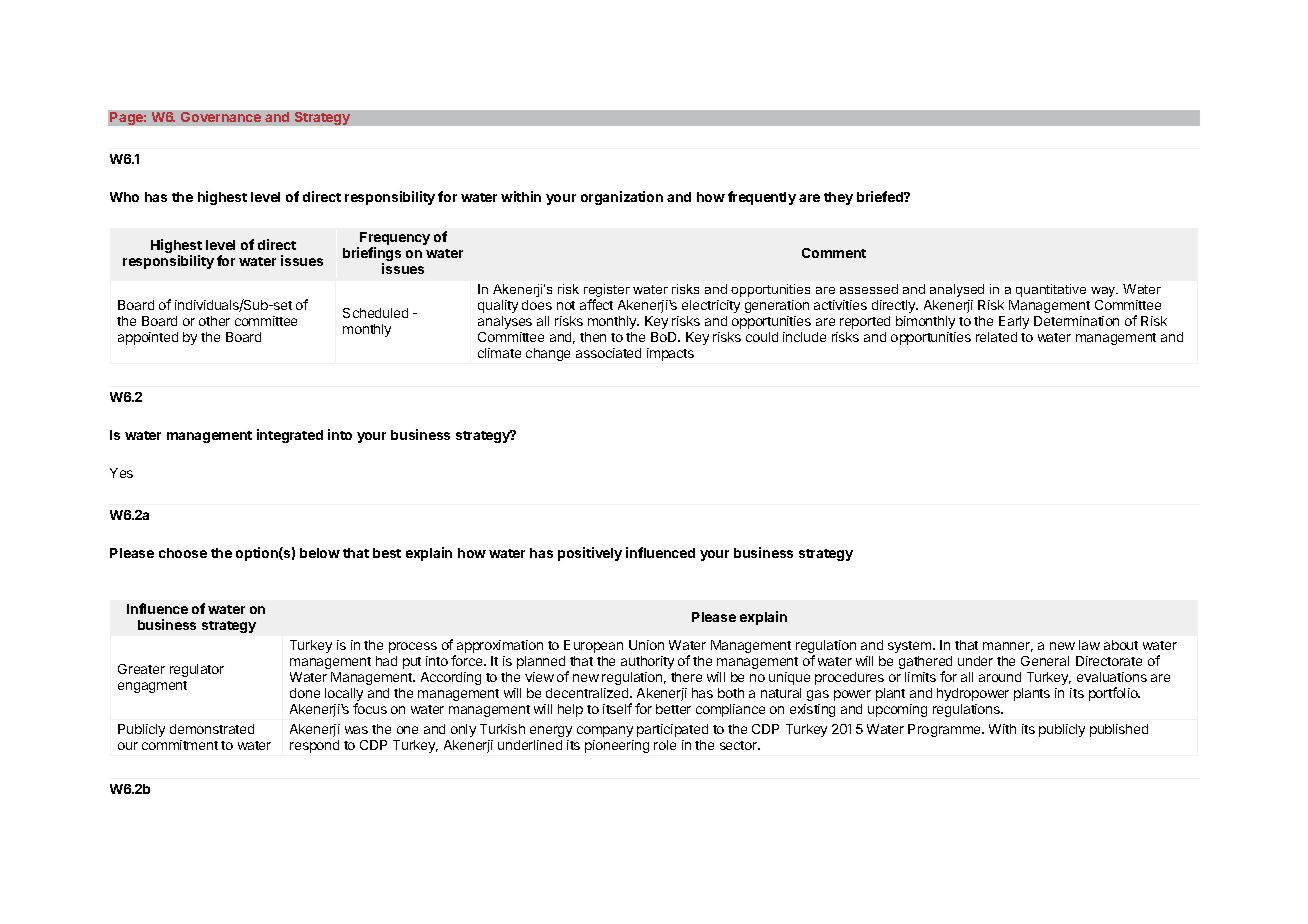 The height and width of the document is (924, 1308). What do you see at coordinates (121, 473) in the document?
I see `Yes` at bounding box center [121, 473].
